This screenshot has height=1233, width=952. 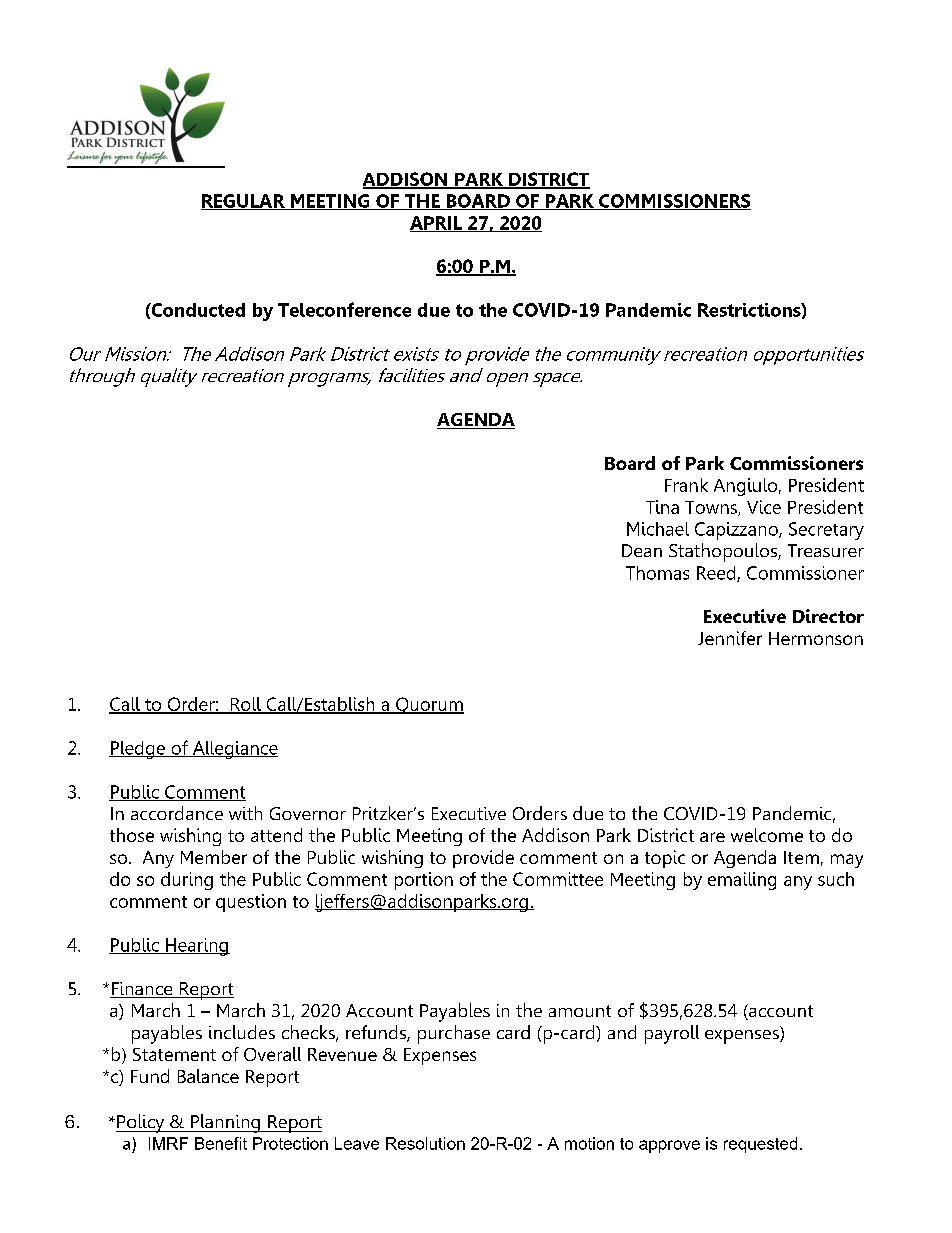 I want to click on Quorum, so click(x=429, y=705).
